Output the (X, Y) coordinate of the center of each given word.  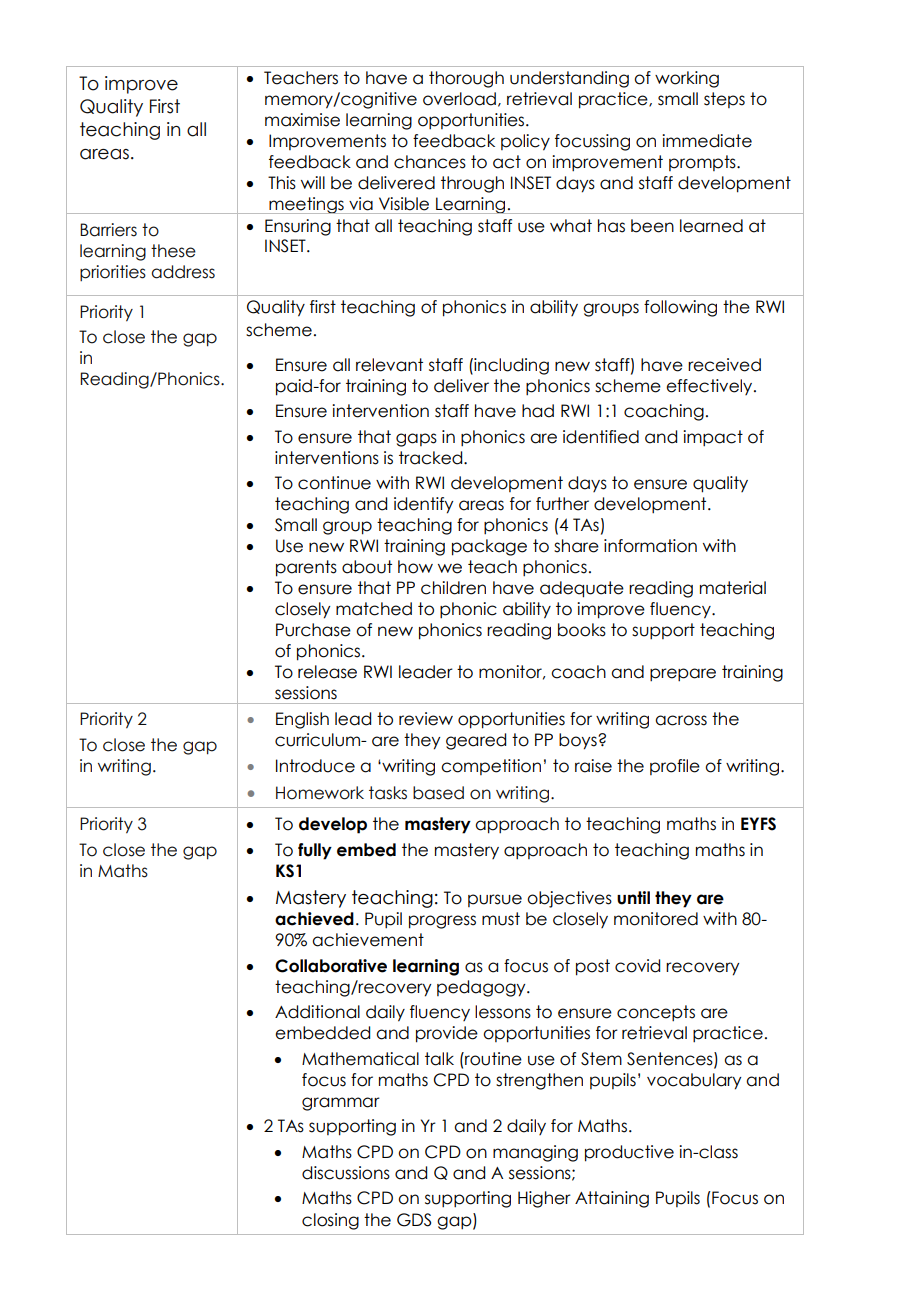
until (633, 898)
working (687, 79)
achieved (314, 919)
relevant (389, 365)
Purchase (313, 630)
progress (442, 922)
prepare (683, 675)
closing (330, 1221)
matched (374, 609)
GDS (414, 1220)
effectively (710, 387)
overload (459, 99)
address (183, 272)
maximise (302, 120)
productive (629, 1153)
